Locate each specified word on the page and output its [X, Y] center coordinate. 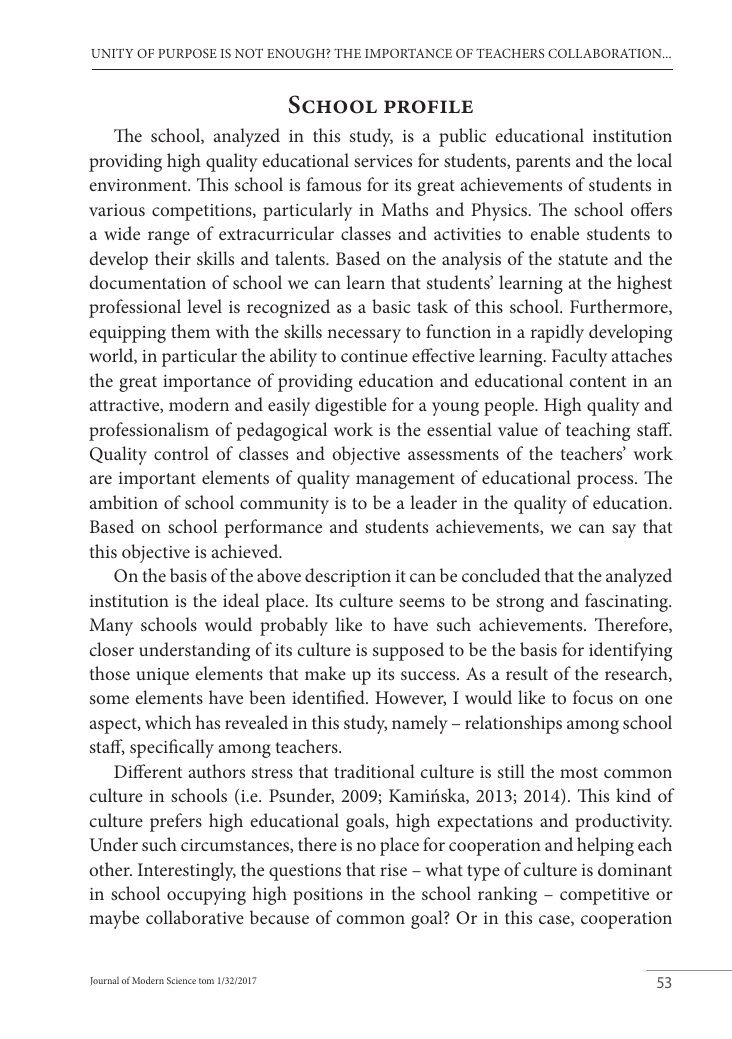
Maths [404, 209]
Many [111, 627]
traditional [374, 771]
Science [181, 980]
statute [583, 259]
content [597, 381]
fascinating [628, 602]
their [173, 258]
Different [148, 771]
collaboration [606, 53]
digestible [351, 406]
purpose [187, 53]
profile [428, 107]
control [181, 453]
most [579, 772]
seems [422, 602]
